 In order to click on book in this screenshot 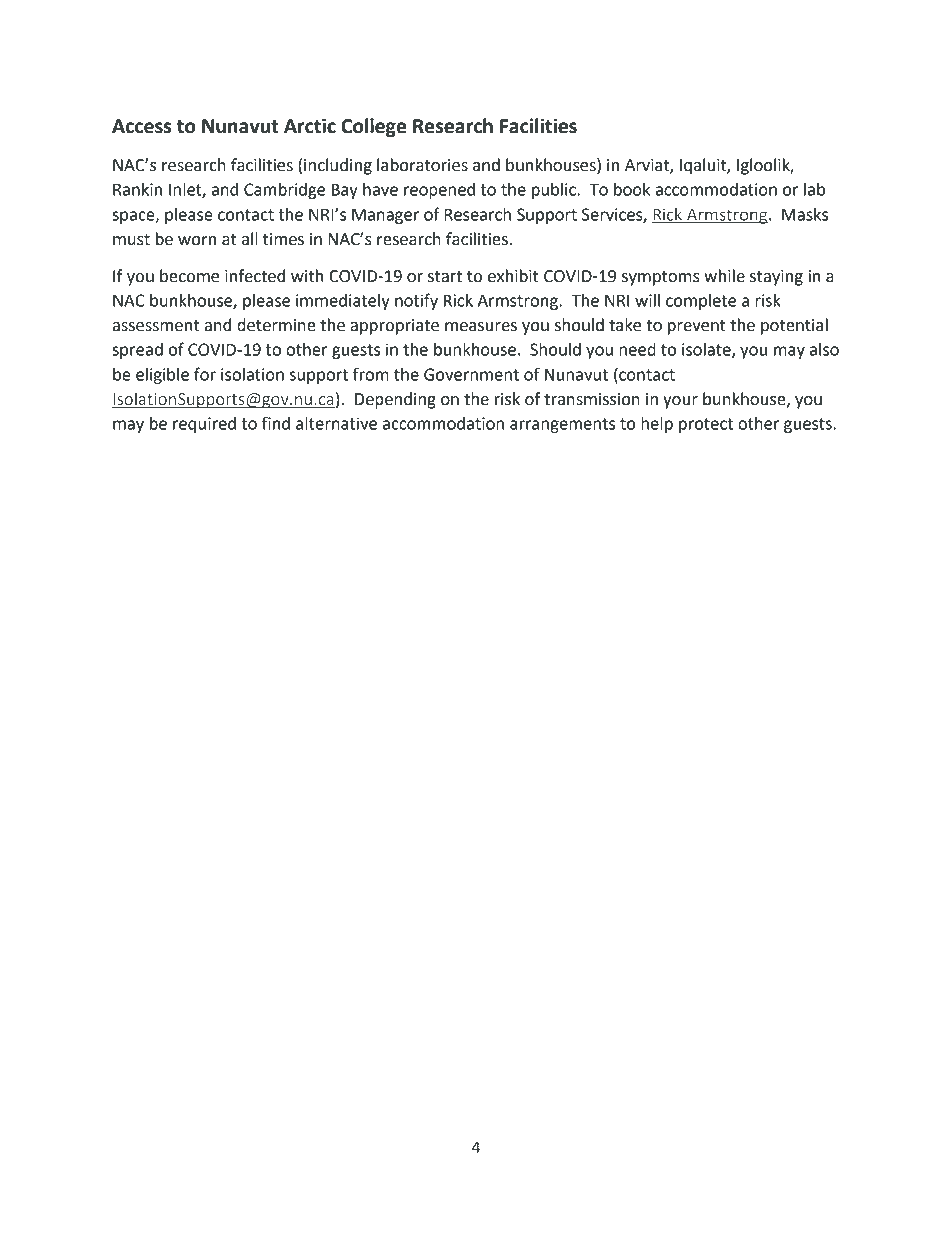, I will do `click(632, 189)`.
